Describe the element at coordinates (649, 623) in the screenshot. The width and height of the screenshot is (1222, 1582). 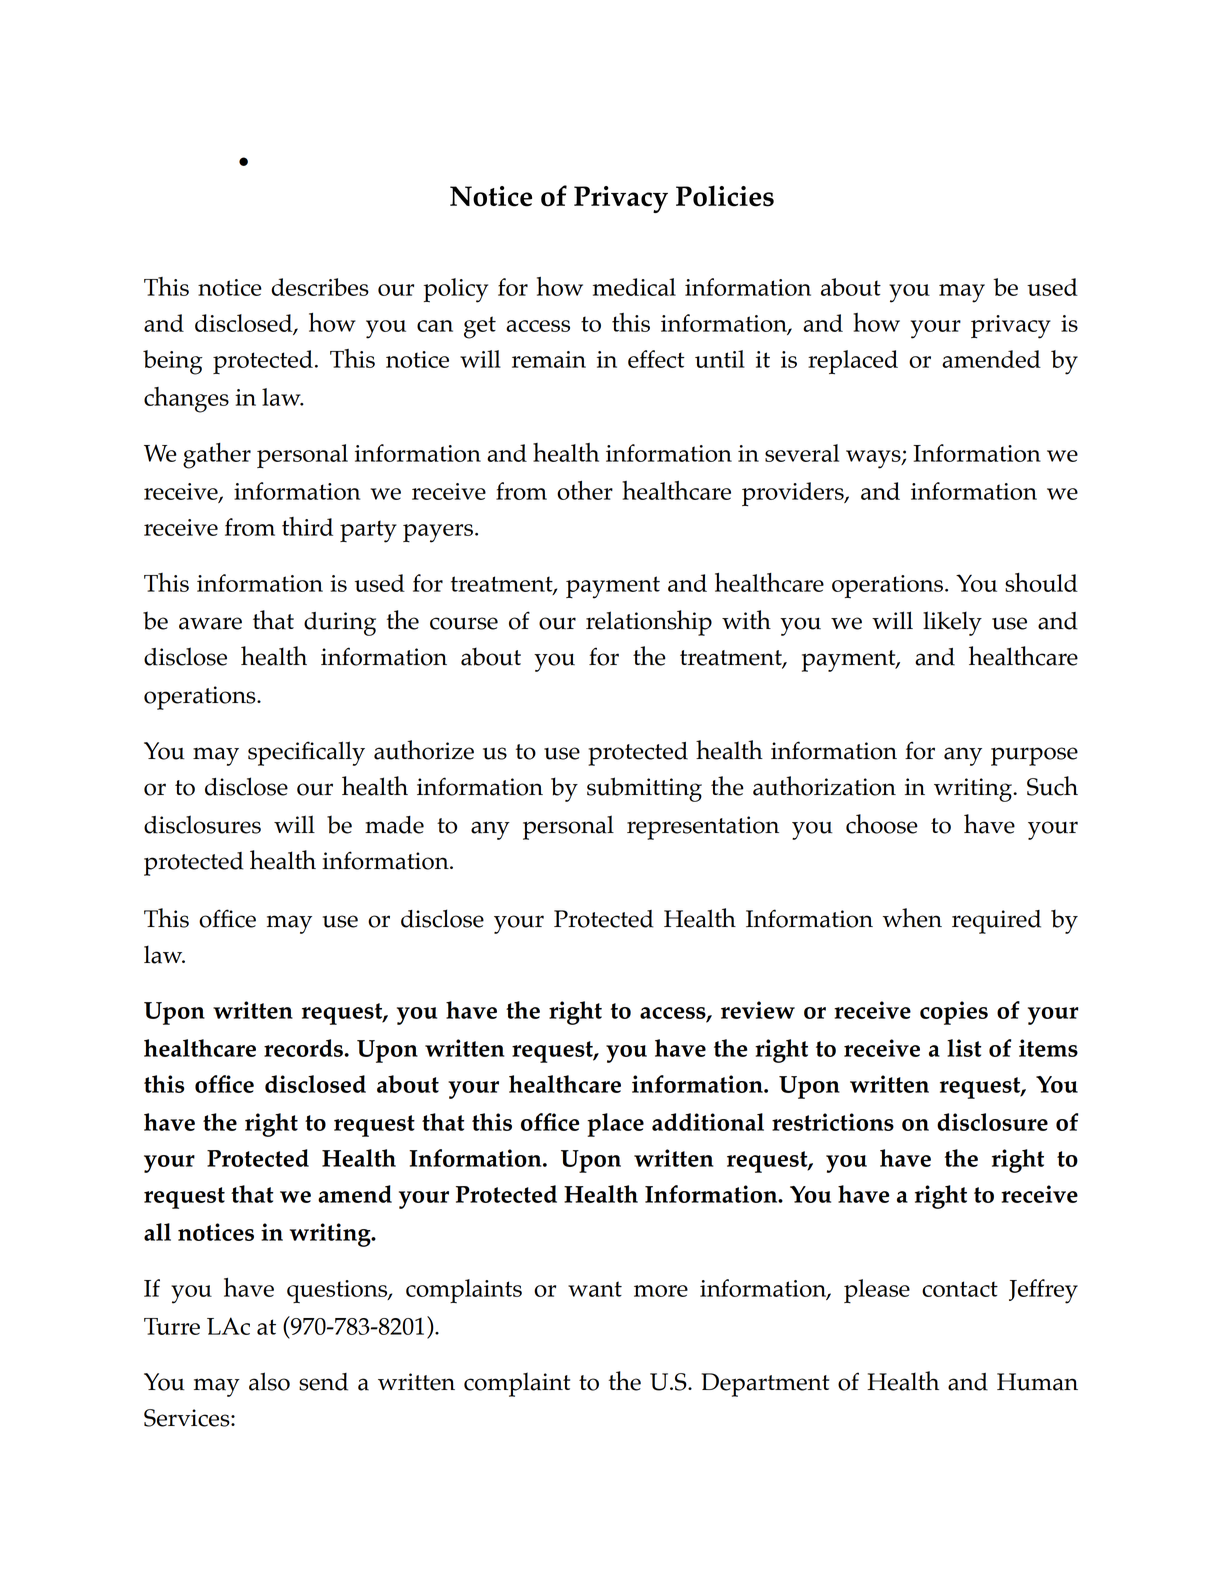
I see `relationship` at that location.
